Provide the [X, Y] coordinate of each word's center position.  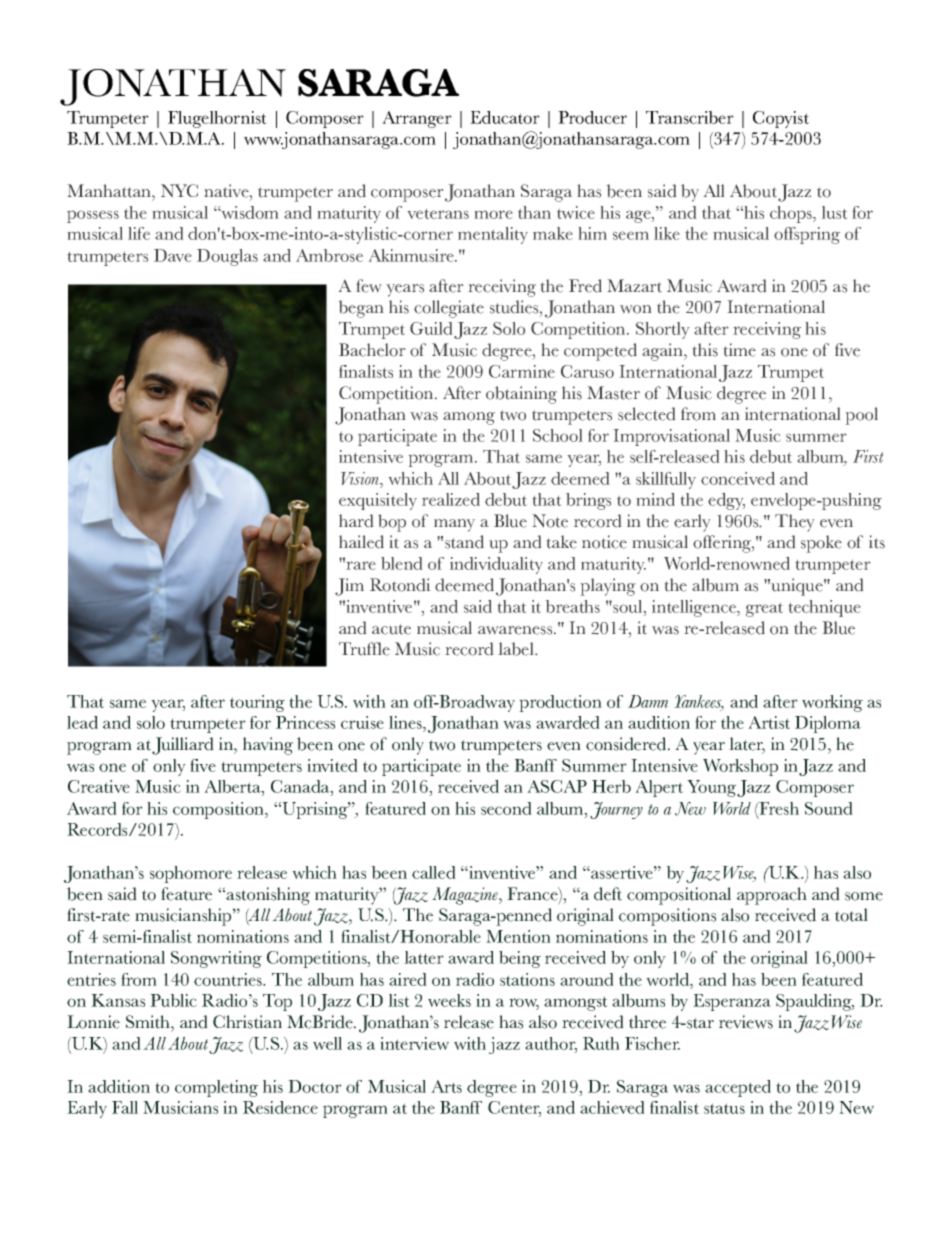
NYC [179, 191]
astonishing [268, 896]
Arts [446, 1086]
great [764, 609]
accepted [738, 1088]
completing [216, 1088]
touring [257, 703]
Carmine [522, 371]
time [739, 350]
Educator [505, 117]
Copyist [781, 119]
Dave [173, 255]
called [434, 872]
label [517, 649]
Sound [829, 808]
